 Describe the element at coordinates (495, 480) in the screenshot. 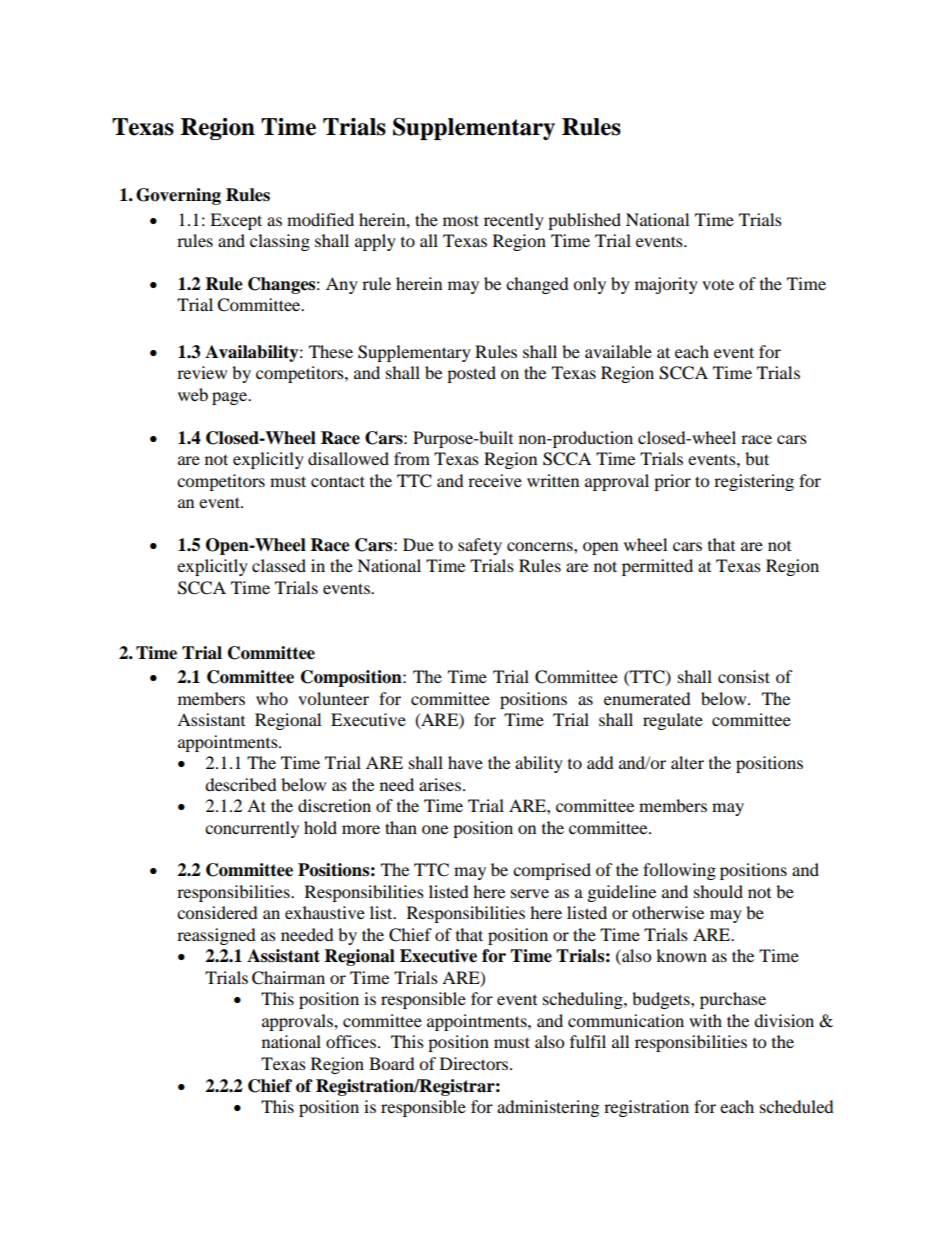

I see `receive` at that location.
